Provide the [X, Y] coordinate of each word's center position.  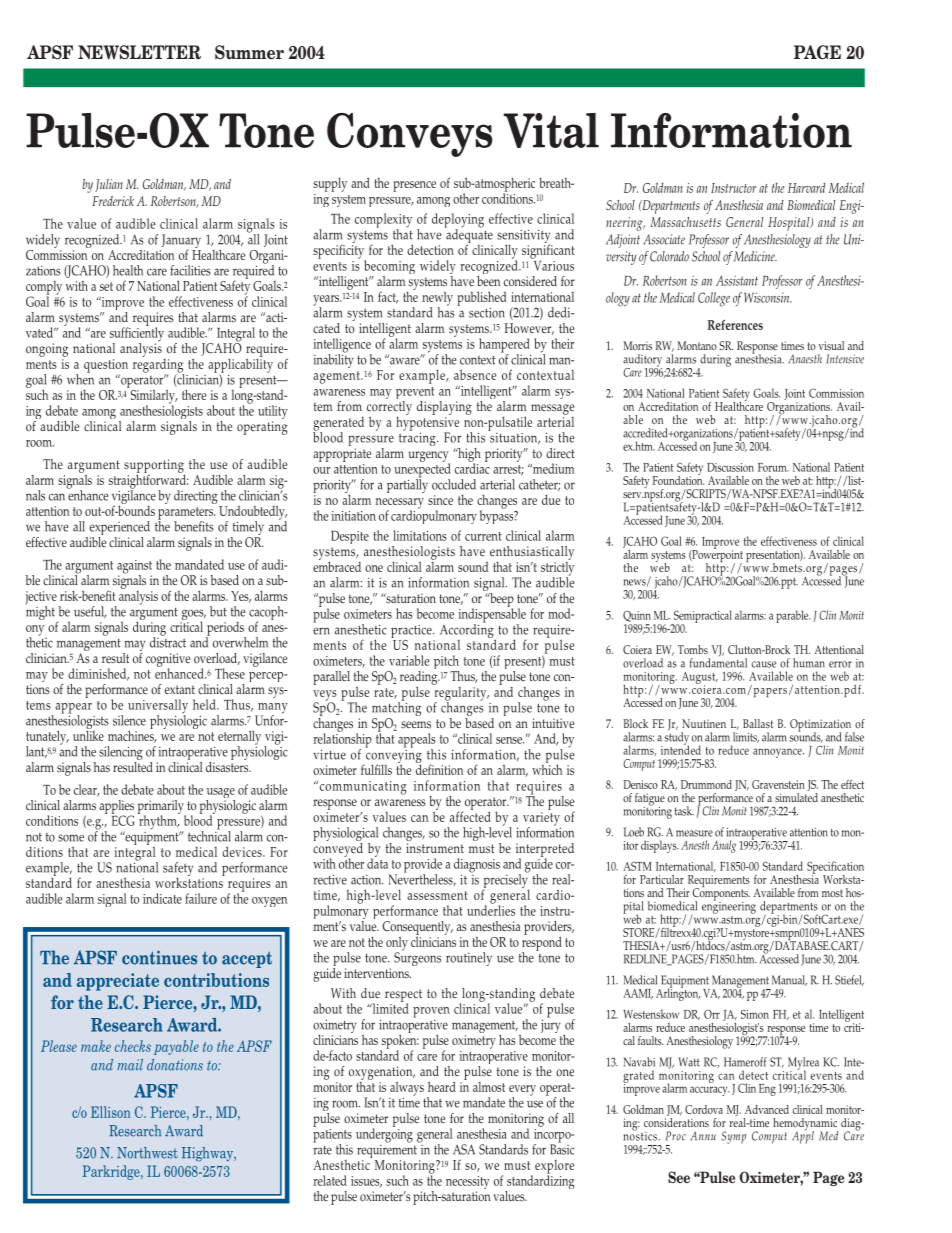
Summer [249, 52]
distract [168, 641]
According [468, 631]
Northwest [147, 1153]
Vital [551, 130]
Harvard [806, 188]
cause [764, 664]
